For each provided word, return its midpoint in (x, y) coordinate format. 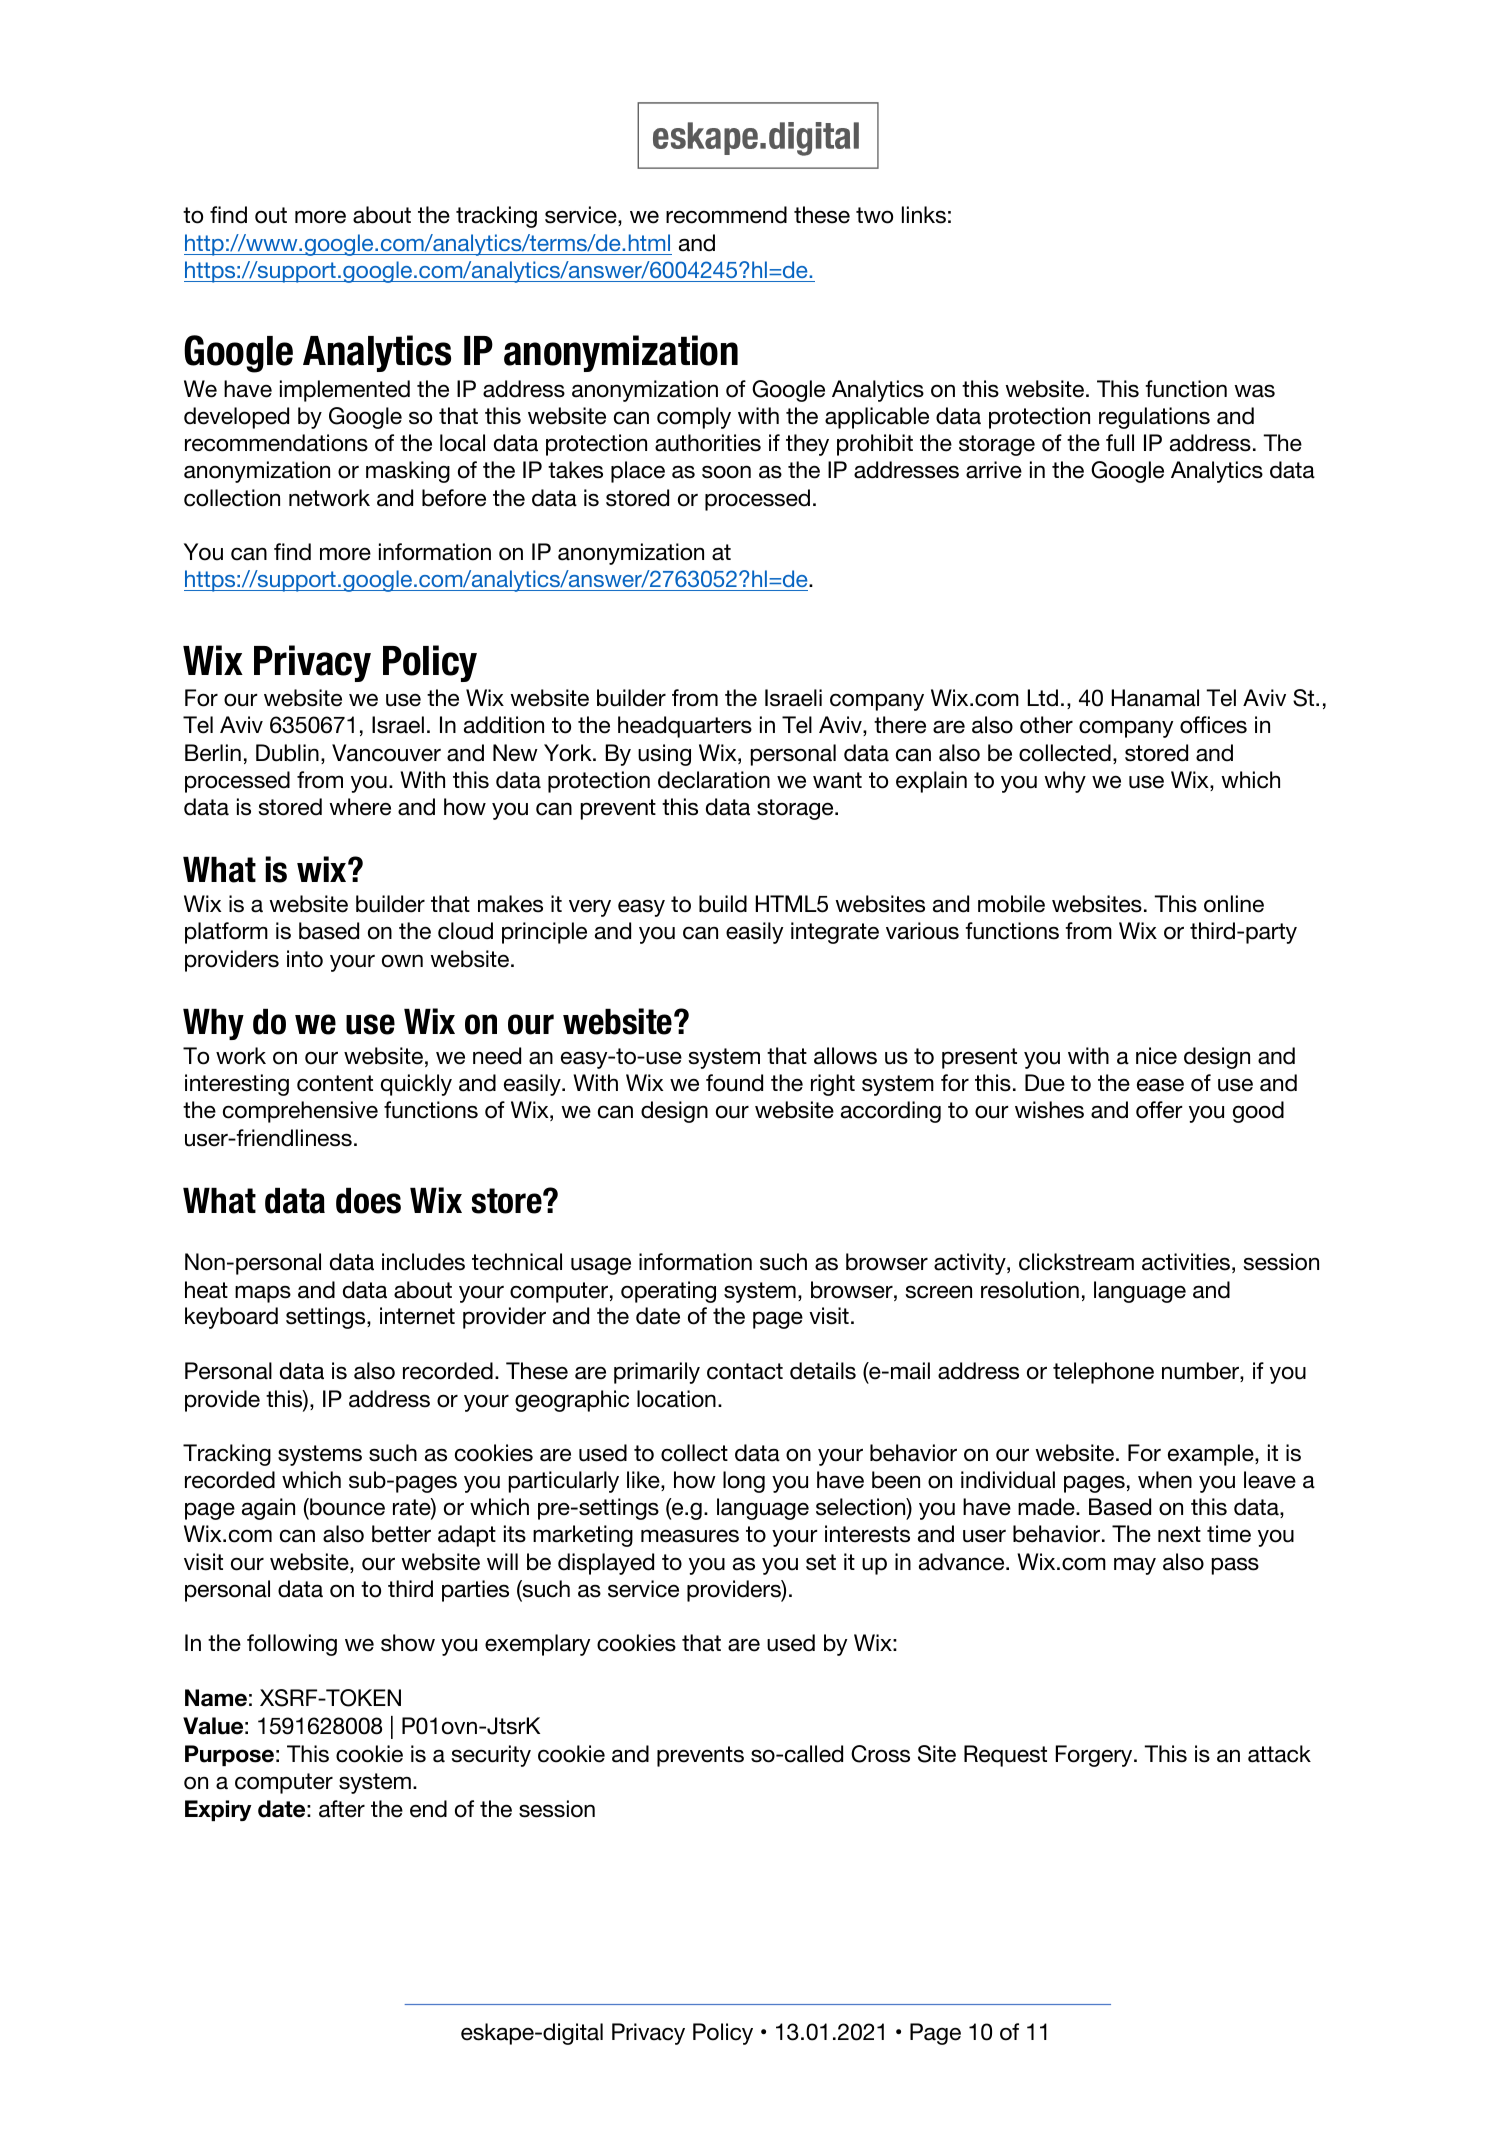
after (342, 1809)
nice (1156, 1056)
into (305, 959)
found (734, 1083)
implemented (345, 391)
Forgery (1095, 1756)
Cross (880, 1754)
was (1254, 391)
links (924, 215)
